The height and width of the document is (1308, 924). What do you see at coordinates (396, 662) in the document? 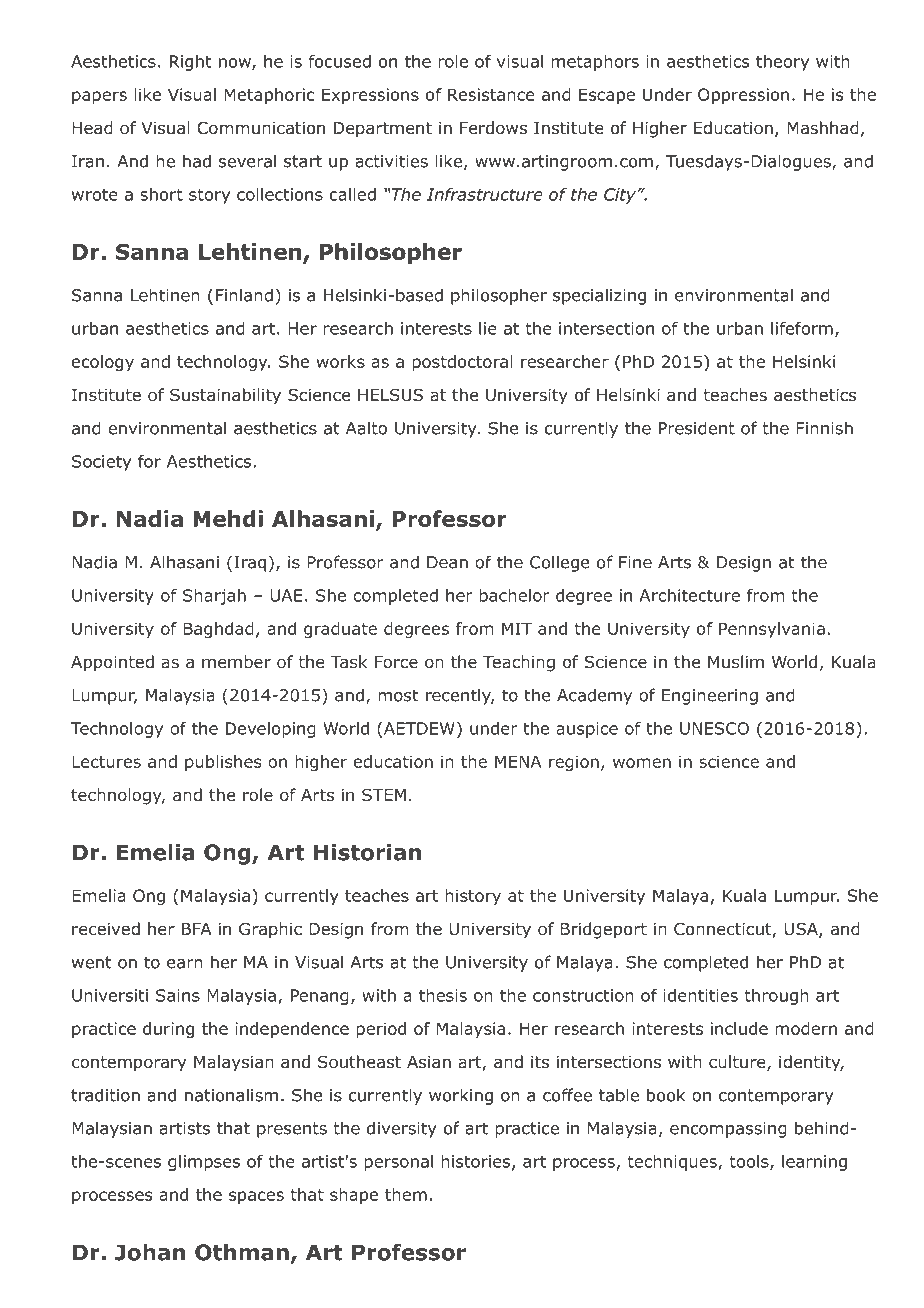
I see `Force` at bounding box center [396, 662].
